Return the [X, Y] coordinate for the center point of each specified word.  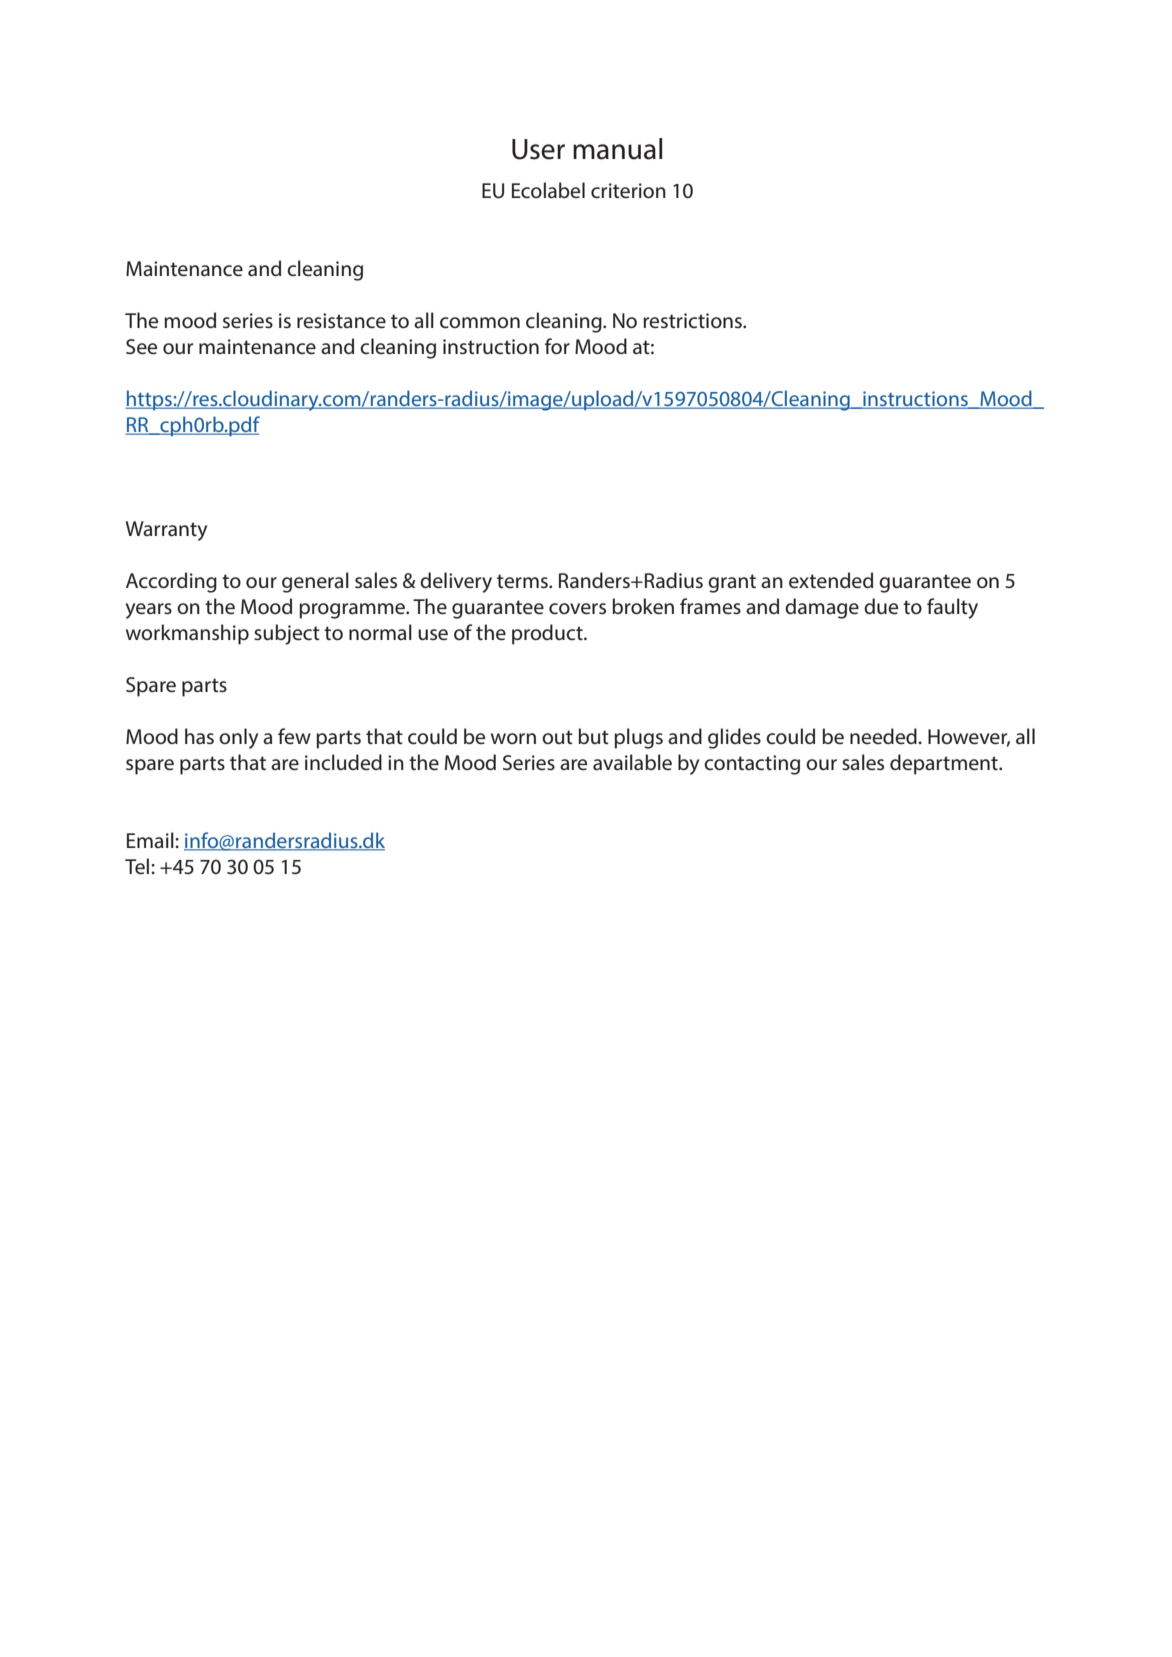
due [881, 606]
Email [151, 840]
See [141, 347]
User [538, 149]
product [548, 634]
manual [617, 149]
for [557, 346]
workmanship [187, 634]
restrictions [693, 321]
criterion [628, 191]
